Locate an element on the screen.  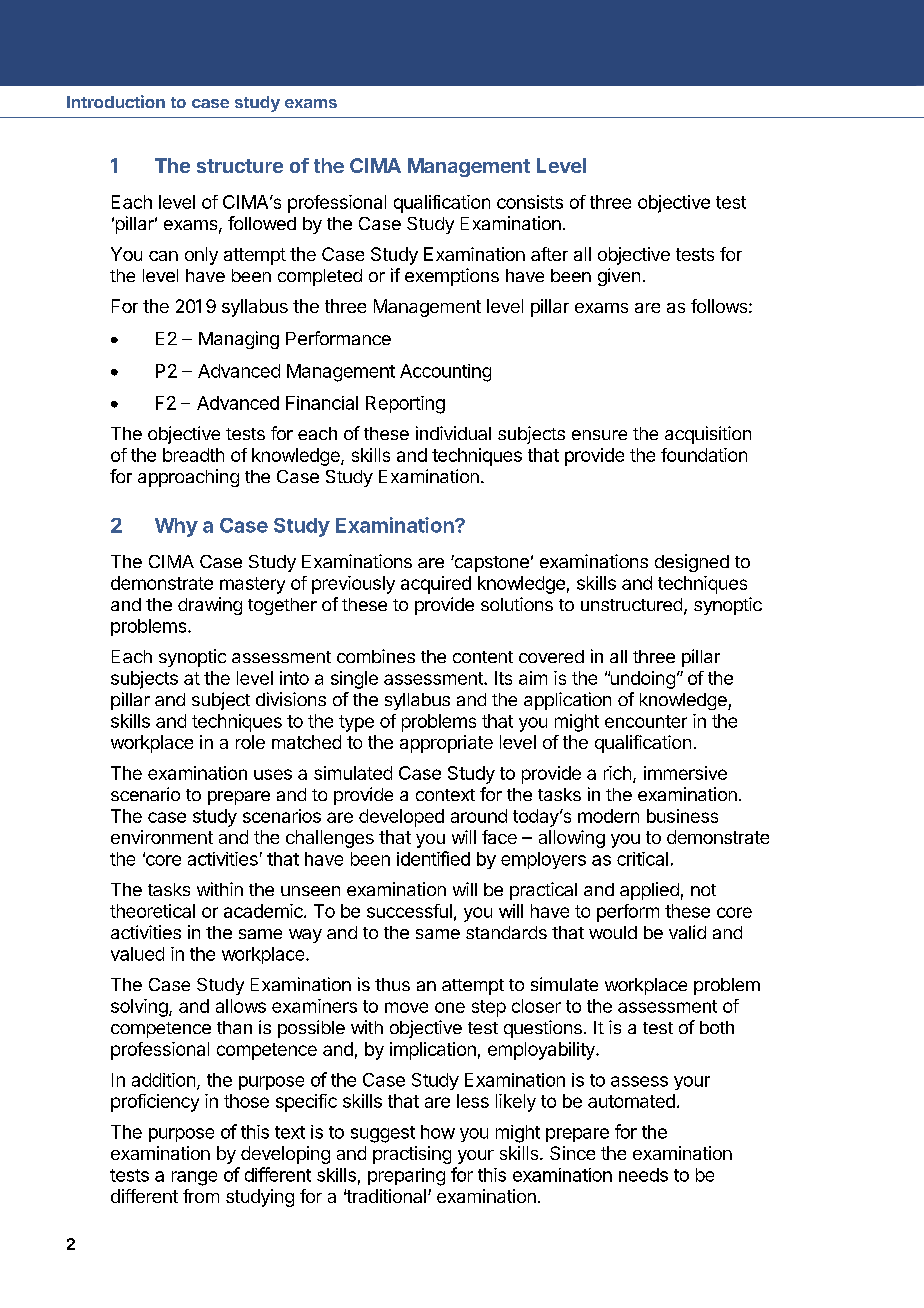
modern is located at coordinates (608, 816).
